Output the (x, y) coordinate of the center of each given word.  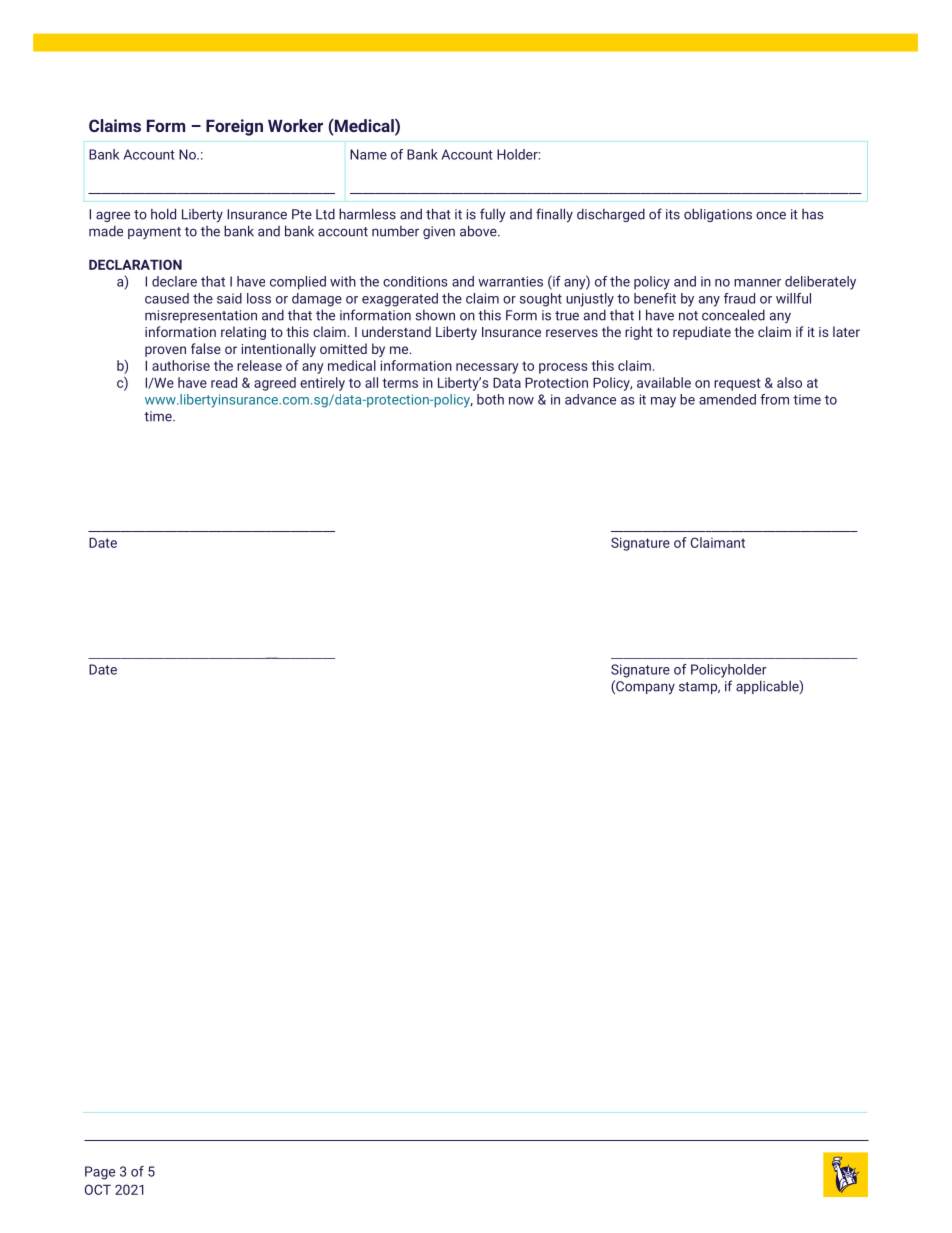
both (490, 399)
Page (100, 1173)
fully (493, 215)
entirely (322, 384)
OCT (98, 1189)
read (224, 382)
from (774, 399)
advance (590, 399)
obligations (718, 215)
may (663, 402)
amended (727, 399)
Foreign (234, 127)
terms (400, 383)
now (521, 401)
